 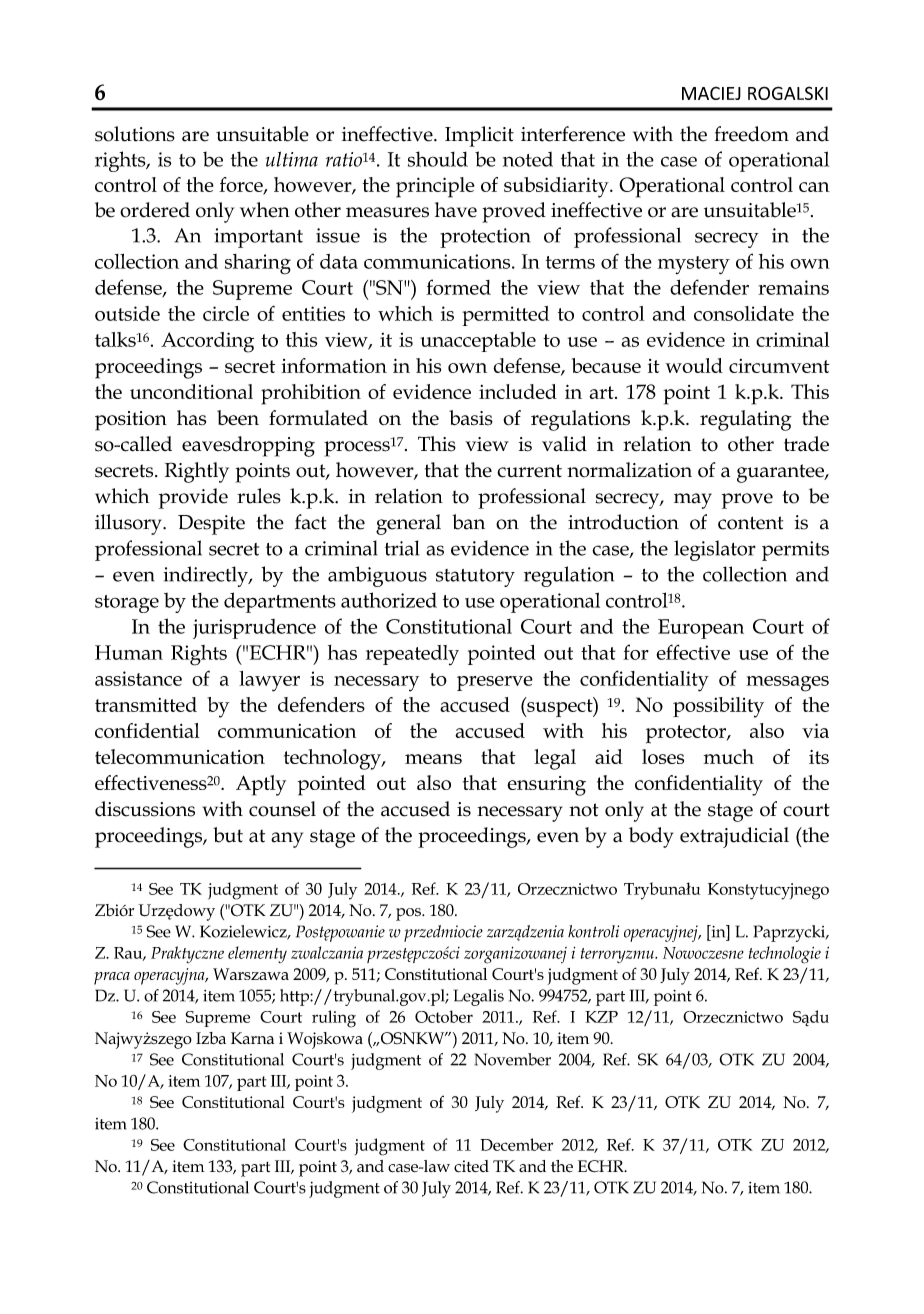 I want to click on December, so click(x=516, y=1144).
